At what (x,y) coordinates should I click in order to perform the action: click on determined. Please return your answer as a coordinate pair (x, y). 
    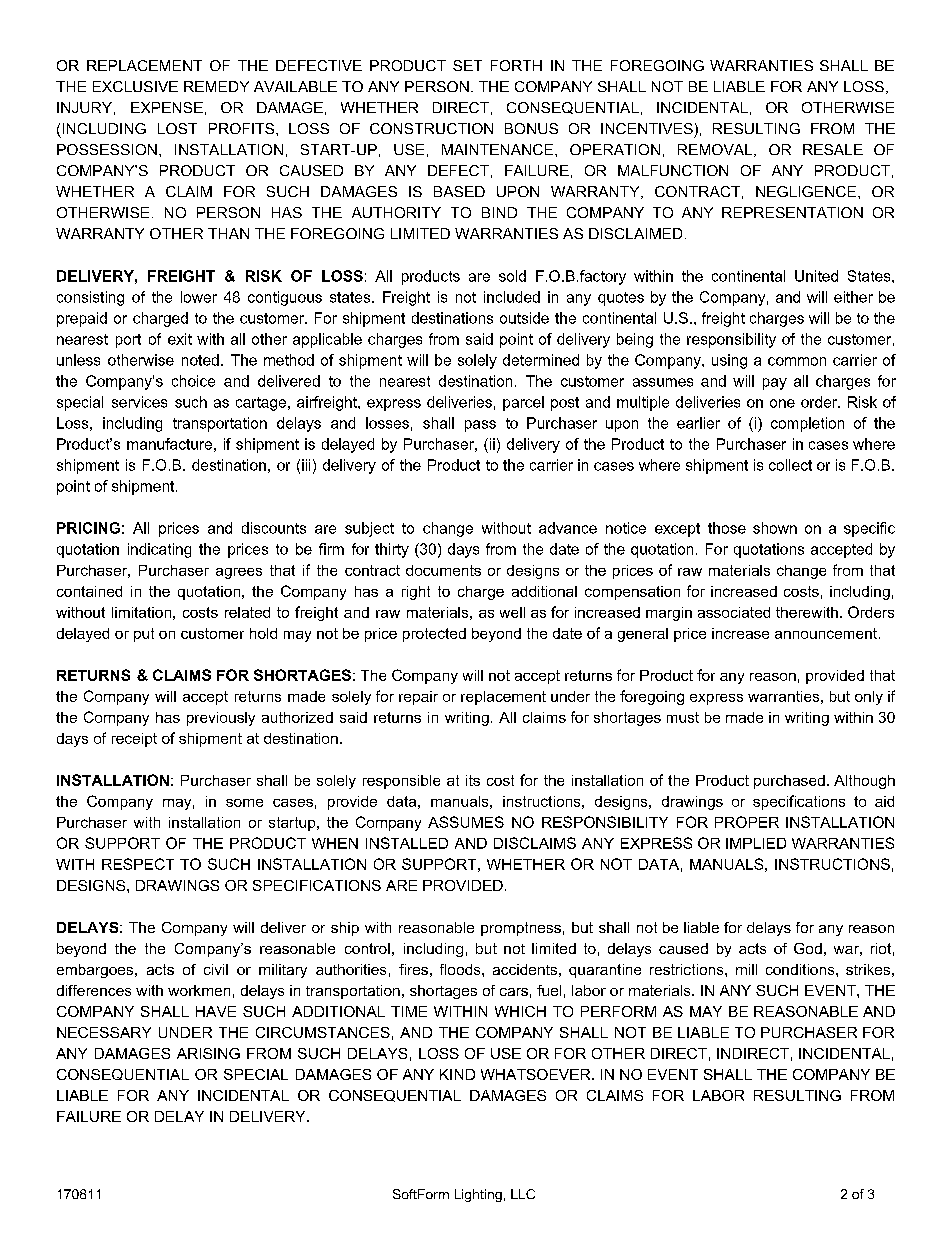
    Looking at the image, I should click on (541, 360).
